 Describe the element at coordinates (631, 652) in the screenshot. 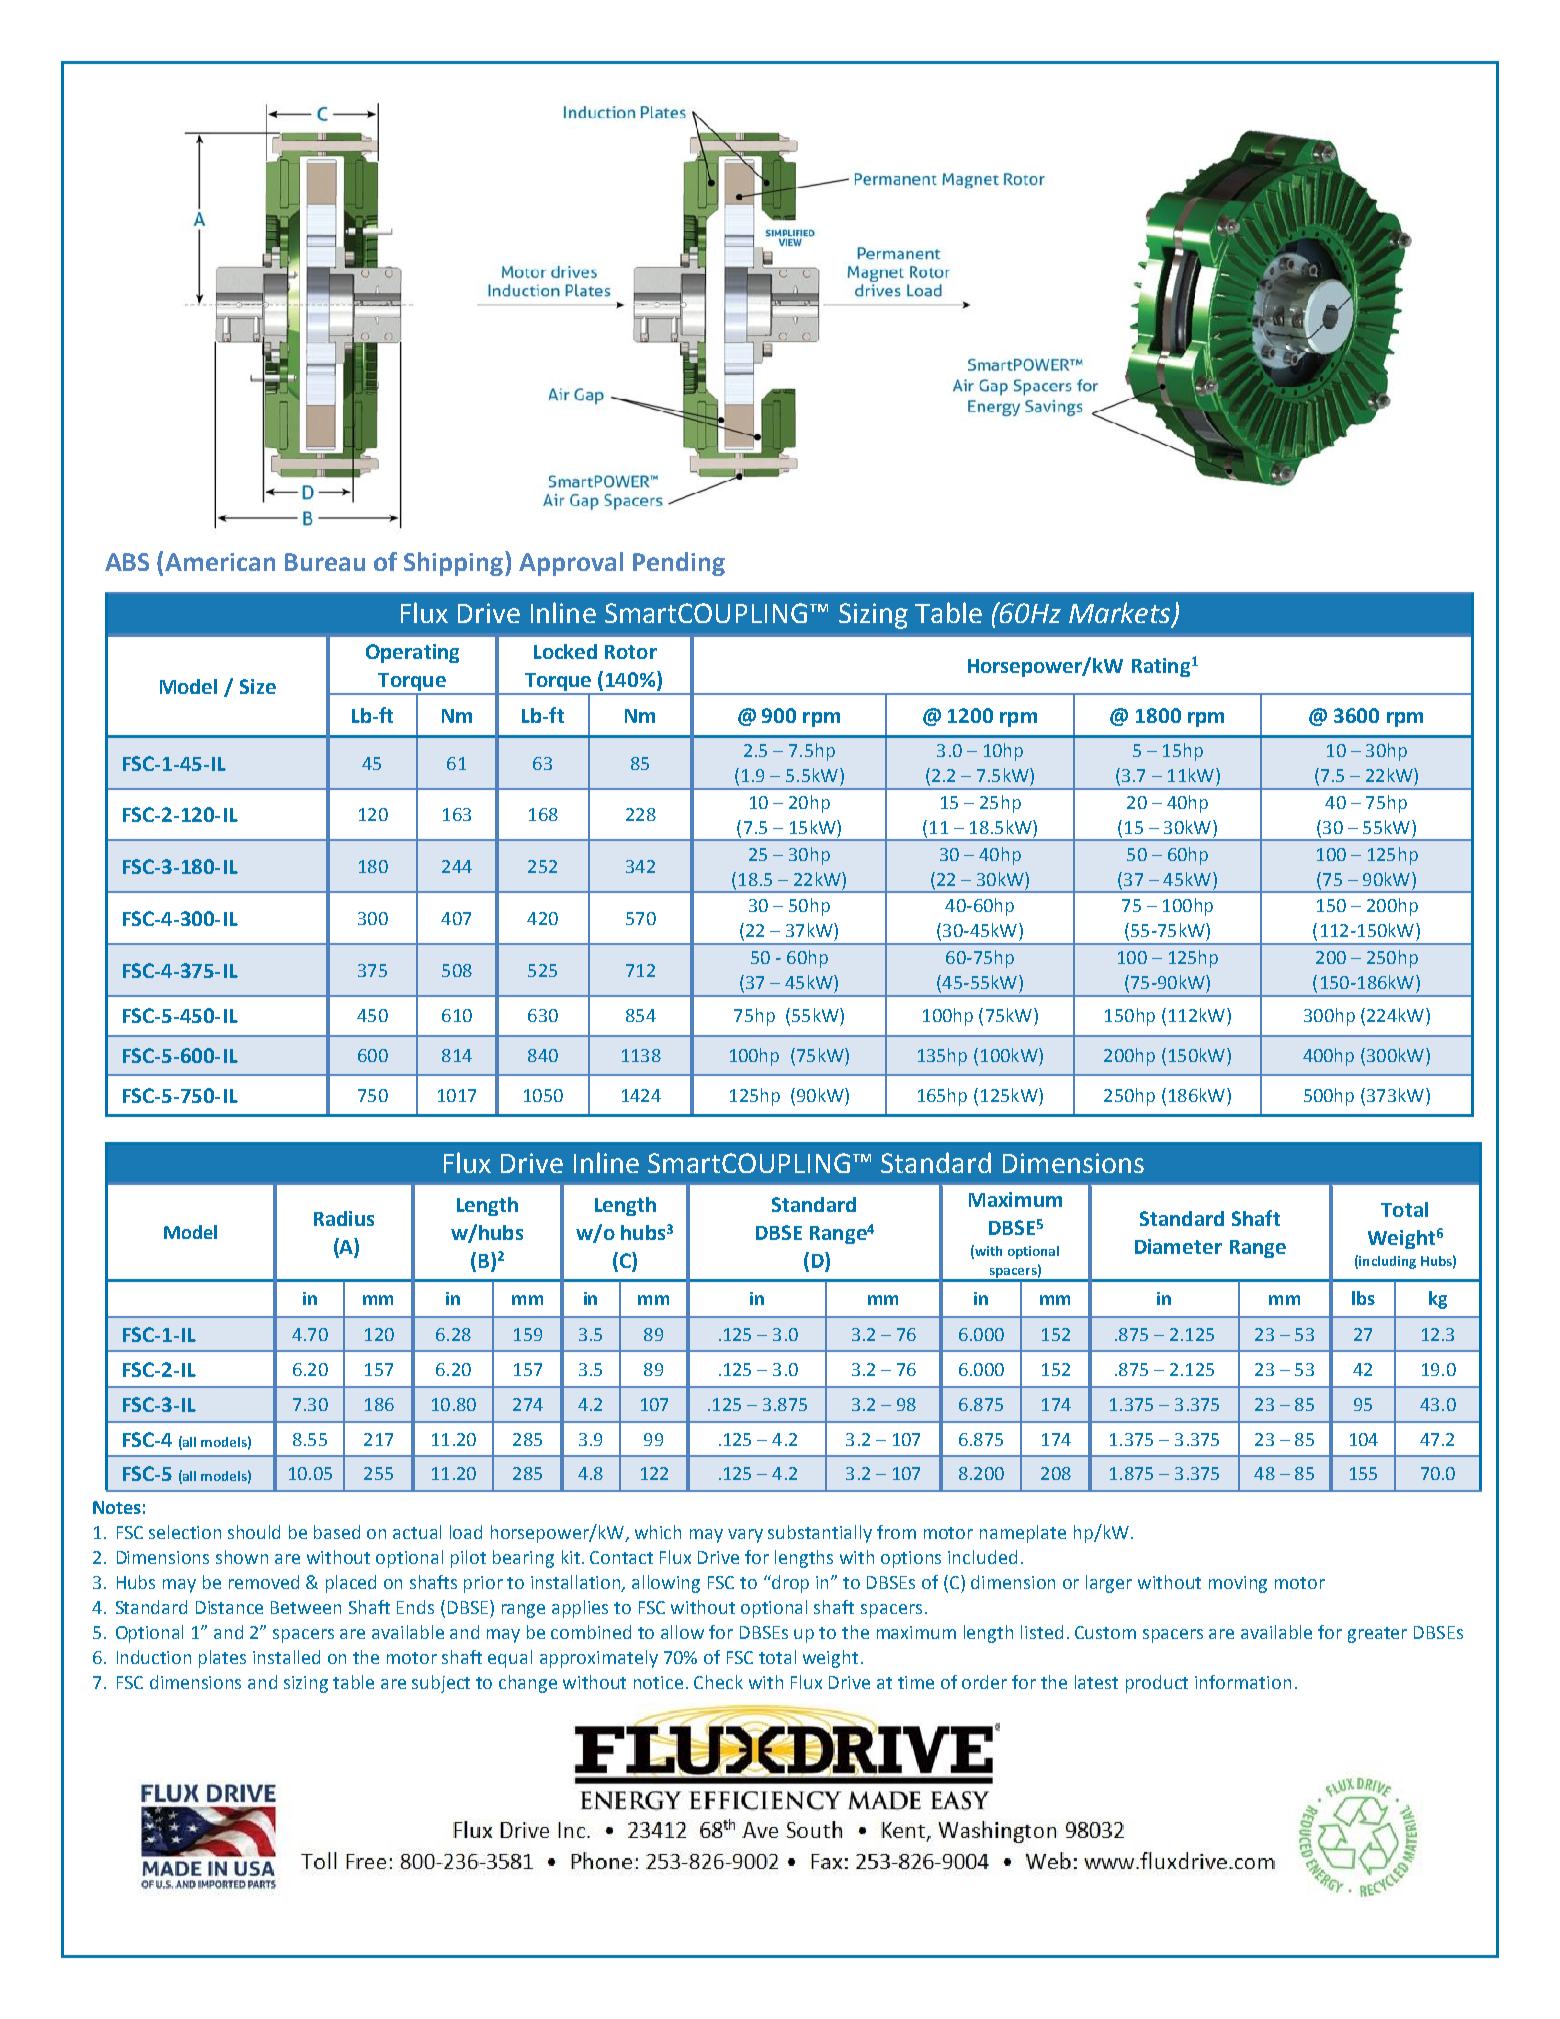

I see `Rotor` at that location.
